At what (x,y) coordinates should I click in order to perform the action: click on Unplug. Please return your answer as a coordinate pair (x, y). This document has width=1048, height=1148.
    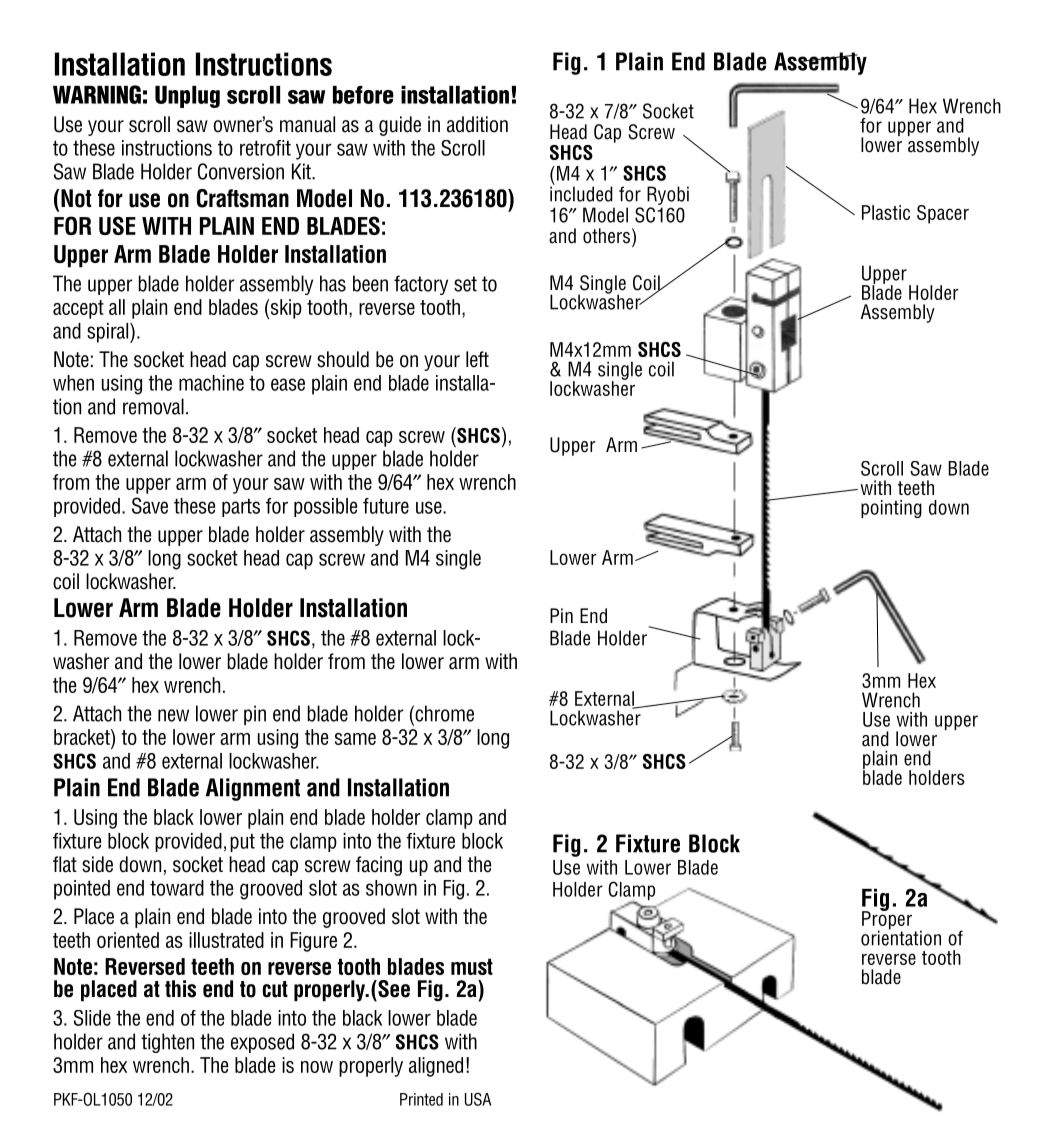
    Looking at the image, I should click on (187, 97).
